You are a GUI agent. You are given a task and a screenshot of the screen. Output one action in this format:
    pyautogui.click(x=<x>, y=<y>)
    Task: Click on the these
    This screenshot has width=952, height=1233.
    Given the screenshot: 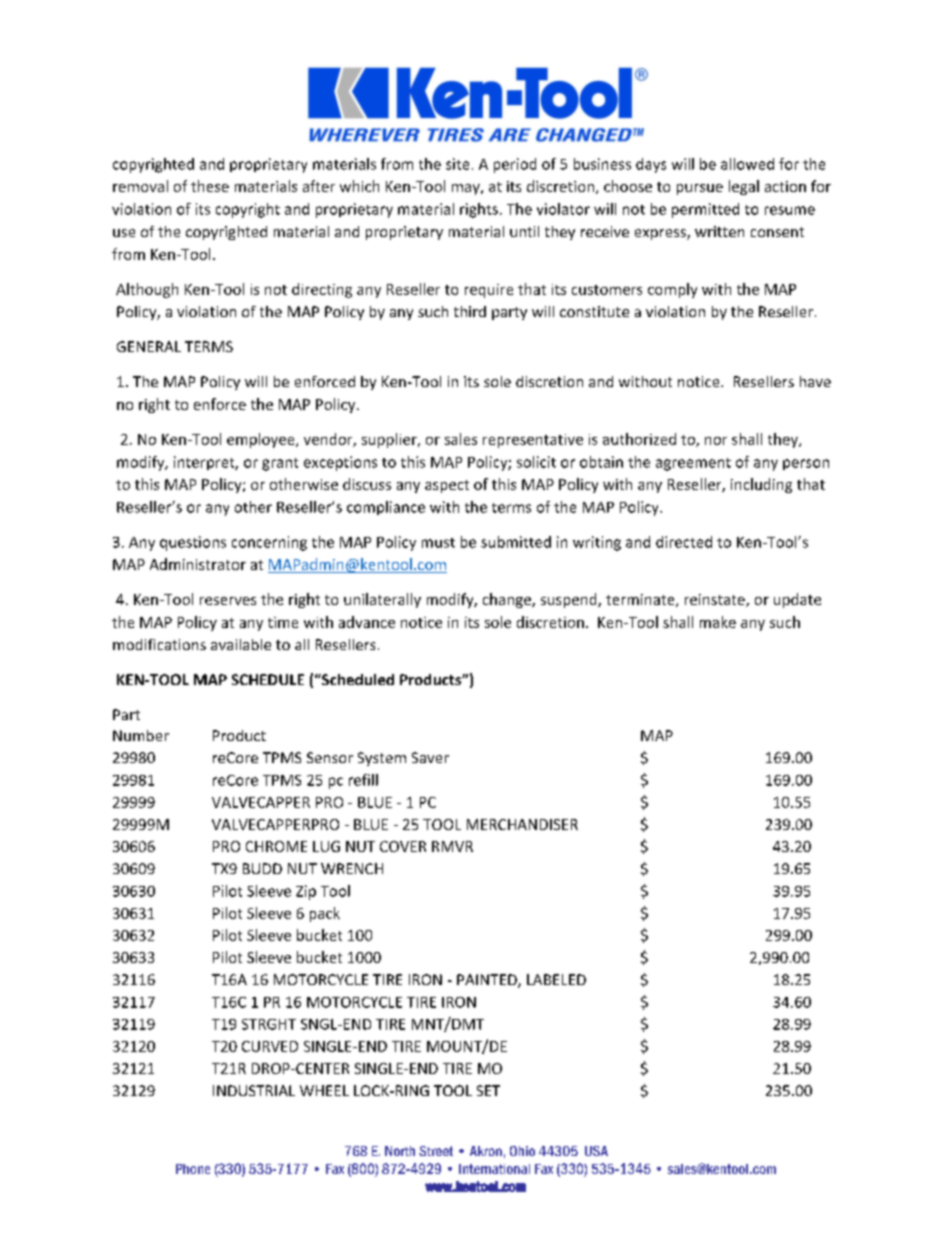 What is the action you would take?
    pyautogui.click(x=210, y=186)
